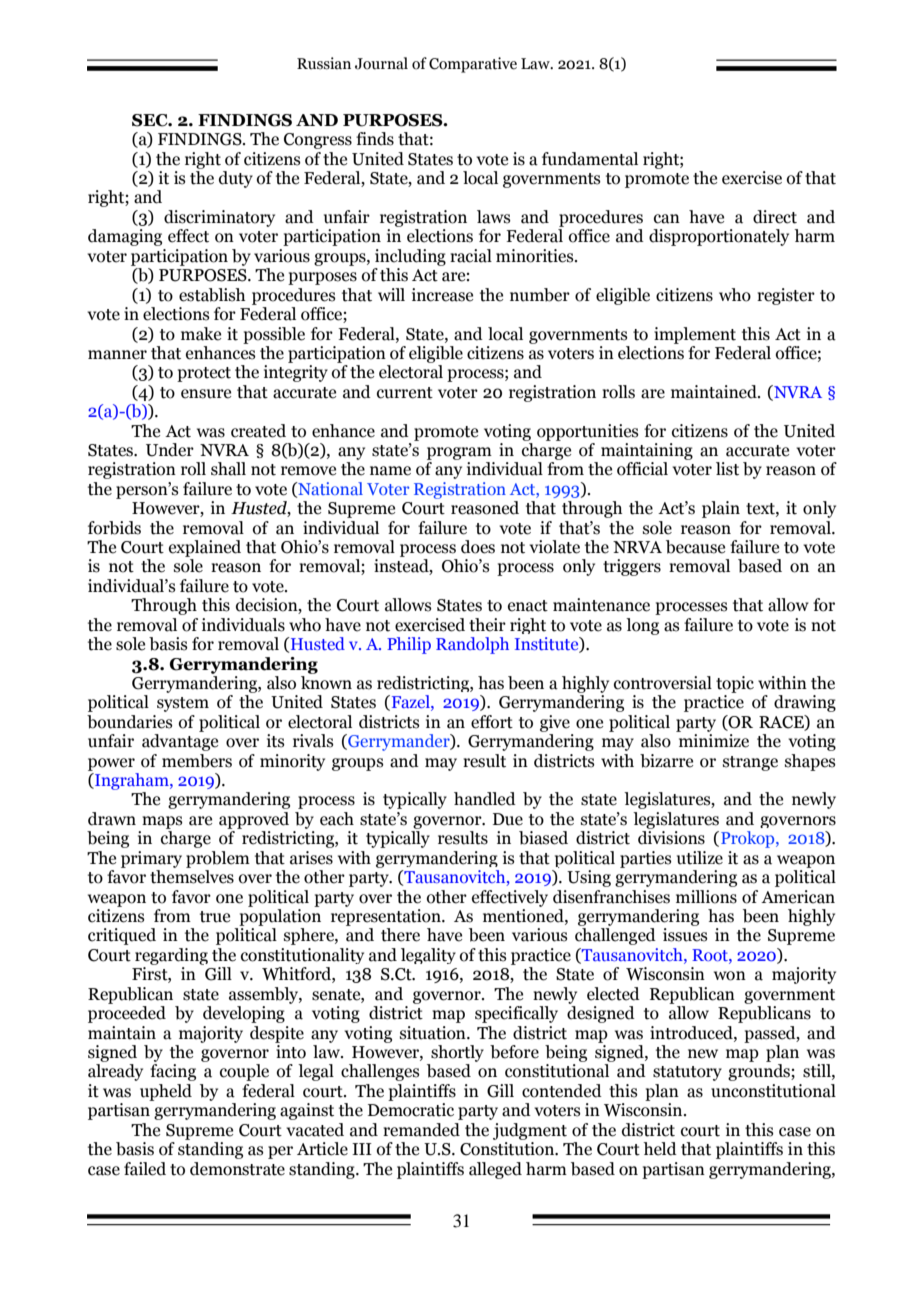 The image size is (924, 1308). What do you see at coordinates (204, 374) in the page?
I see `protect` at bounding box center [204, 374].
